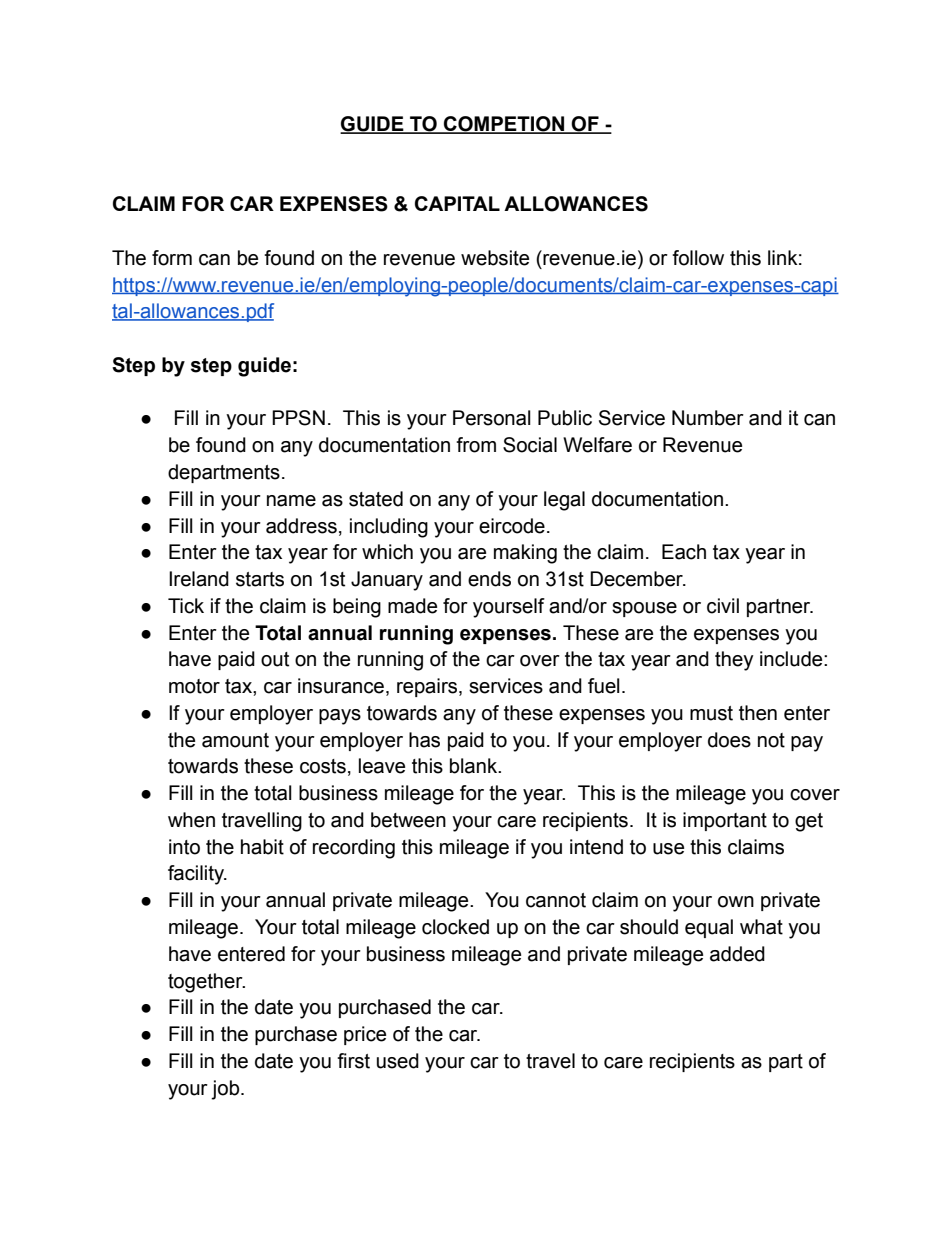 This screenshot has height=1233, width=952. Describe the element at coordinates (476, 445) in the screenshot. I see `from` at that location.
